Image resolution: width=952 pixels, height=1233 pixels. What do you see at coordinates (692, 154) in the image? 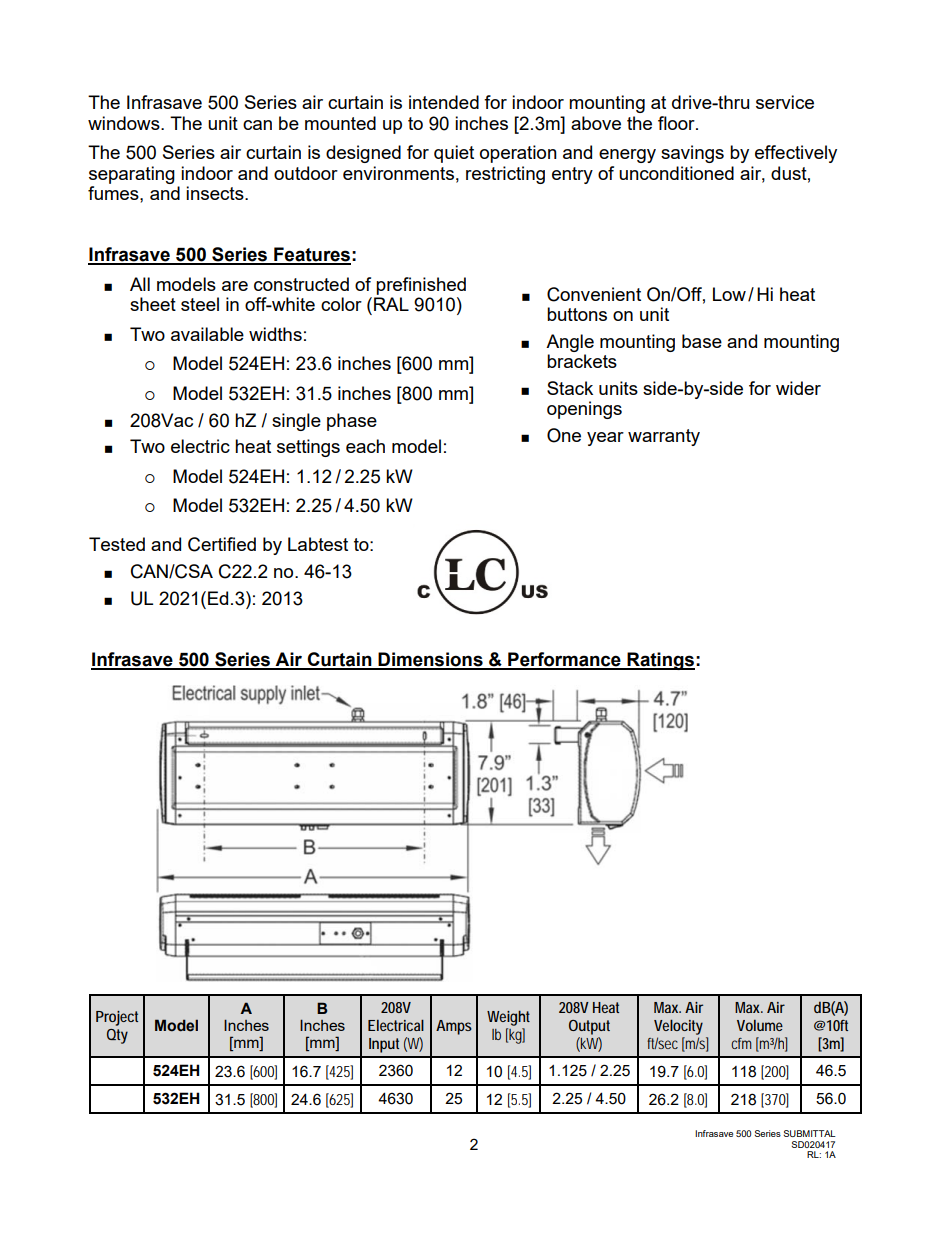
I see `savings` at bounding box center [692, 154].
